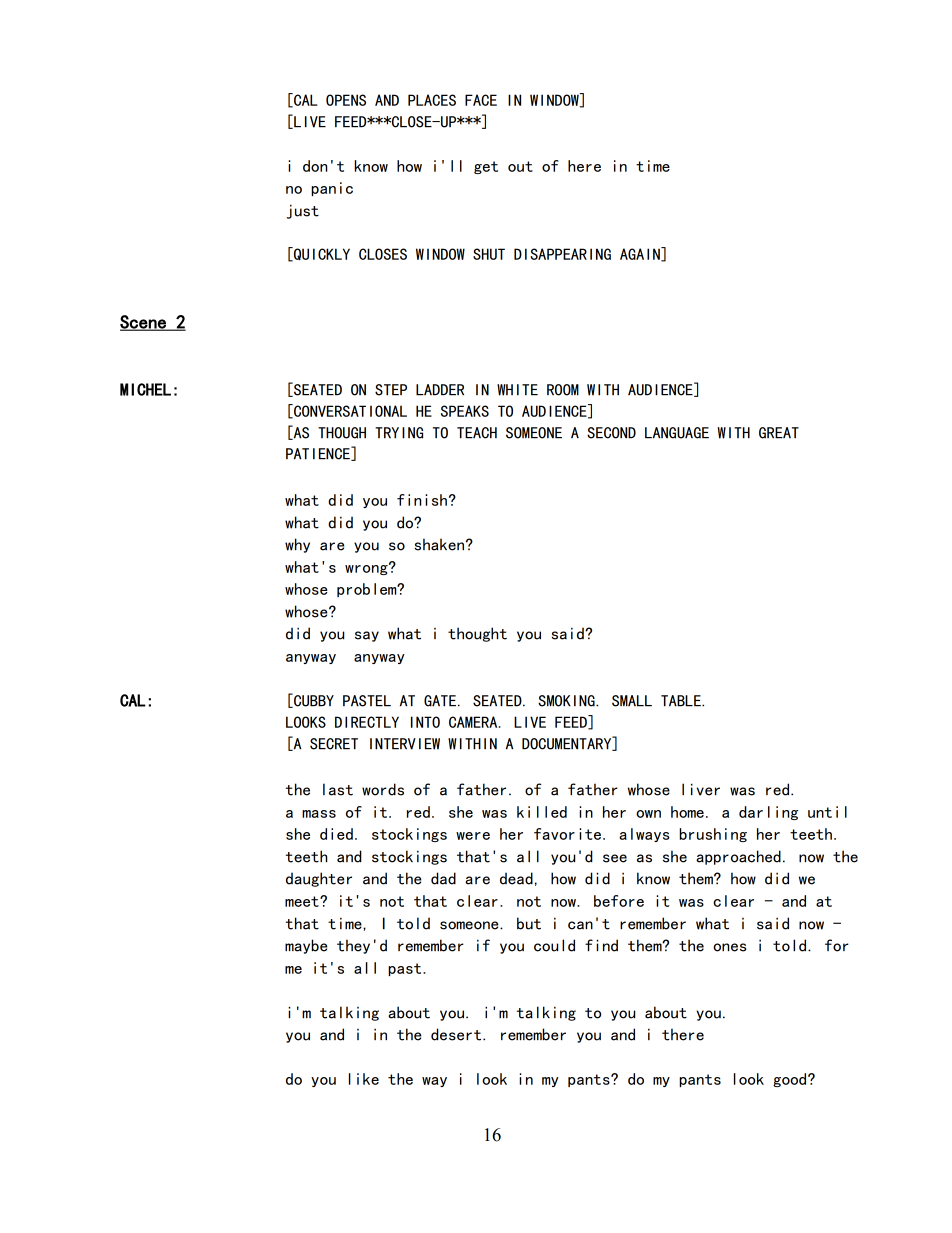 This screenshot has height=1233, width=952. Describe the element at coordinates (364, 1079) in the screenshot. I see `like` at that location.
